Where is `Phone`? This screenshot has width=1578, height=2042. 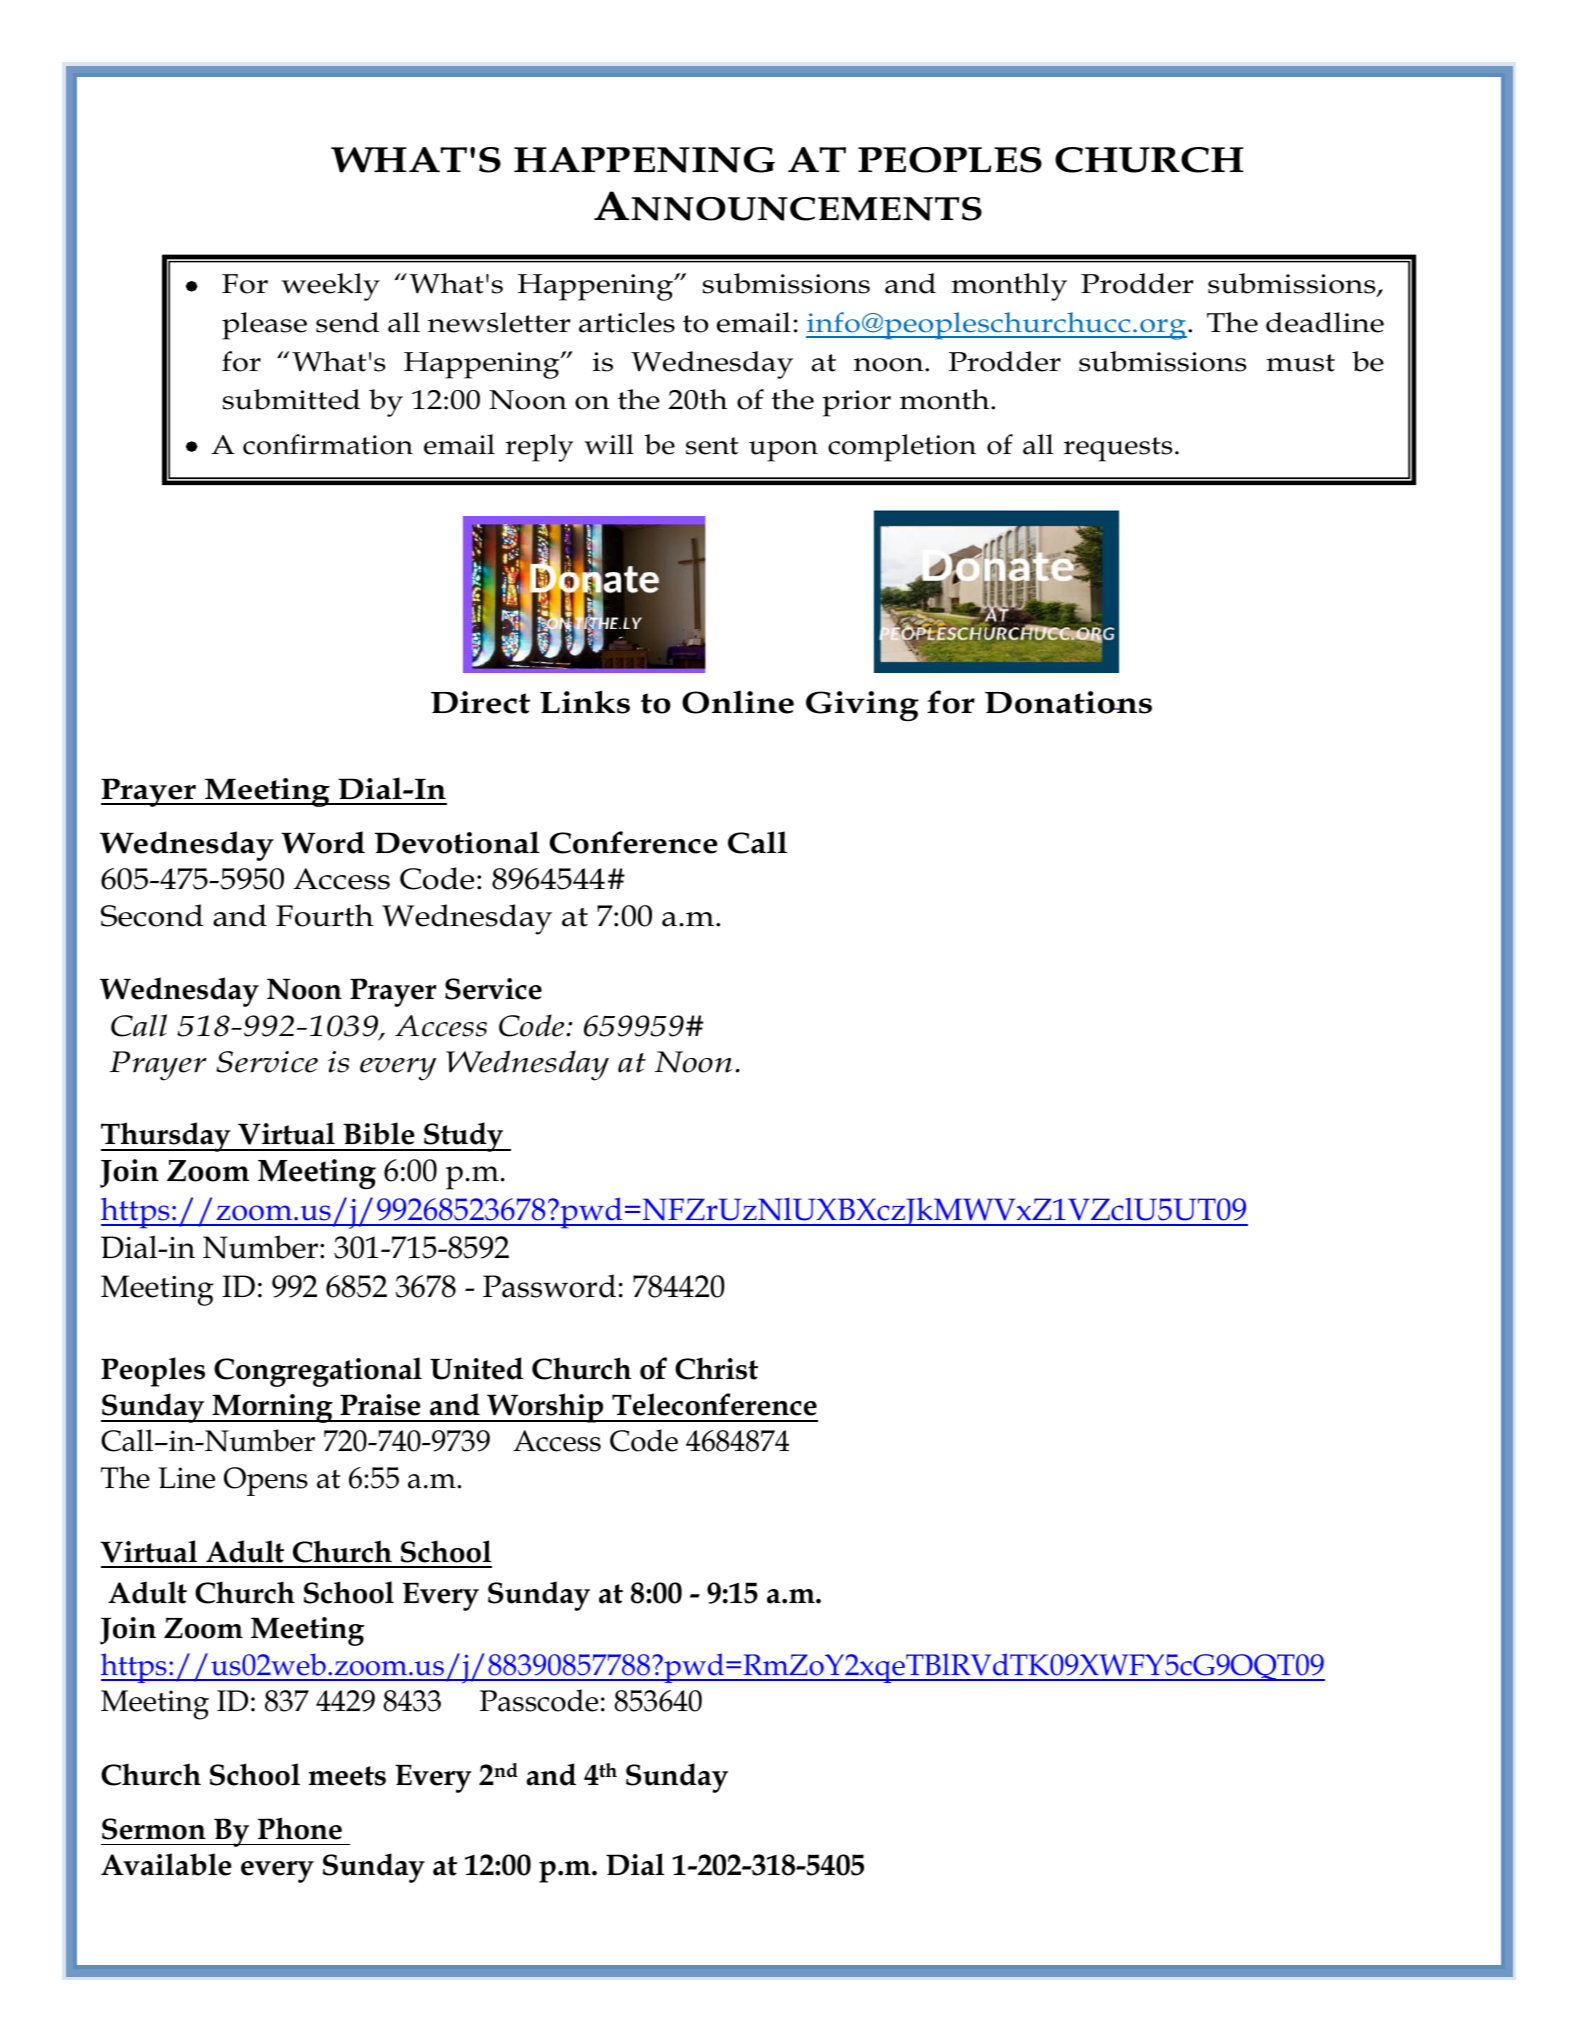 Phone is located at coordinates (300, 1828).
